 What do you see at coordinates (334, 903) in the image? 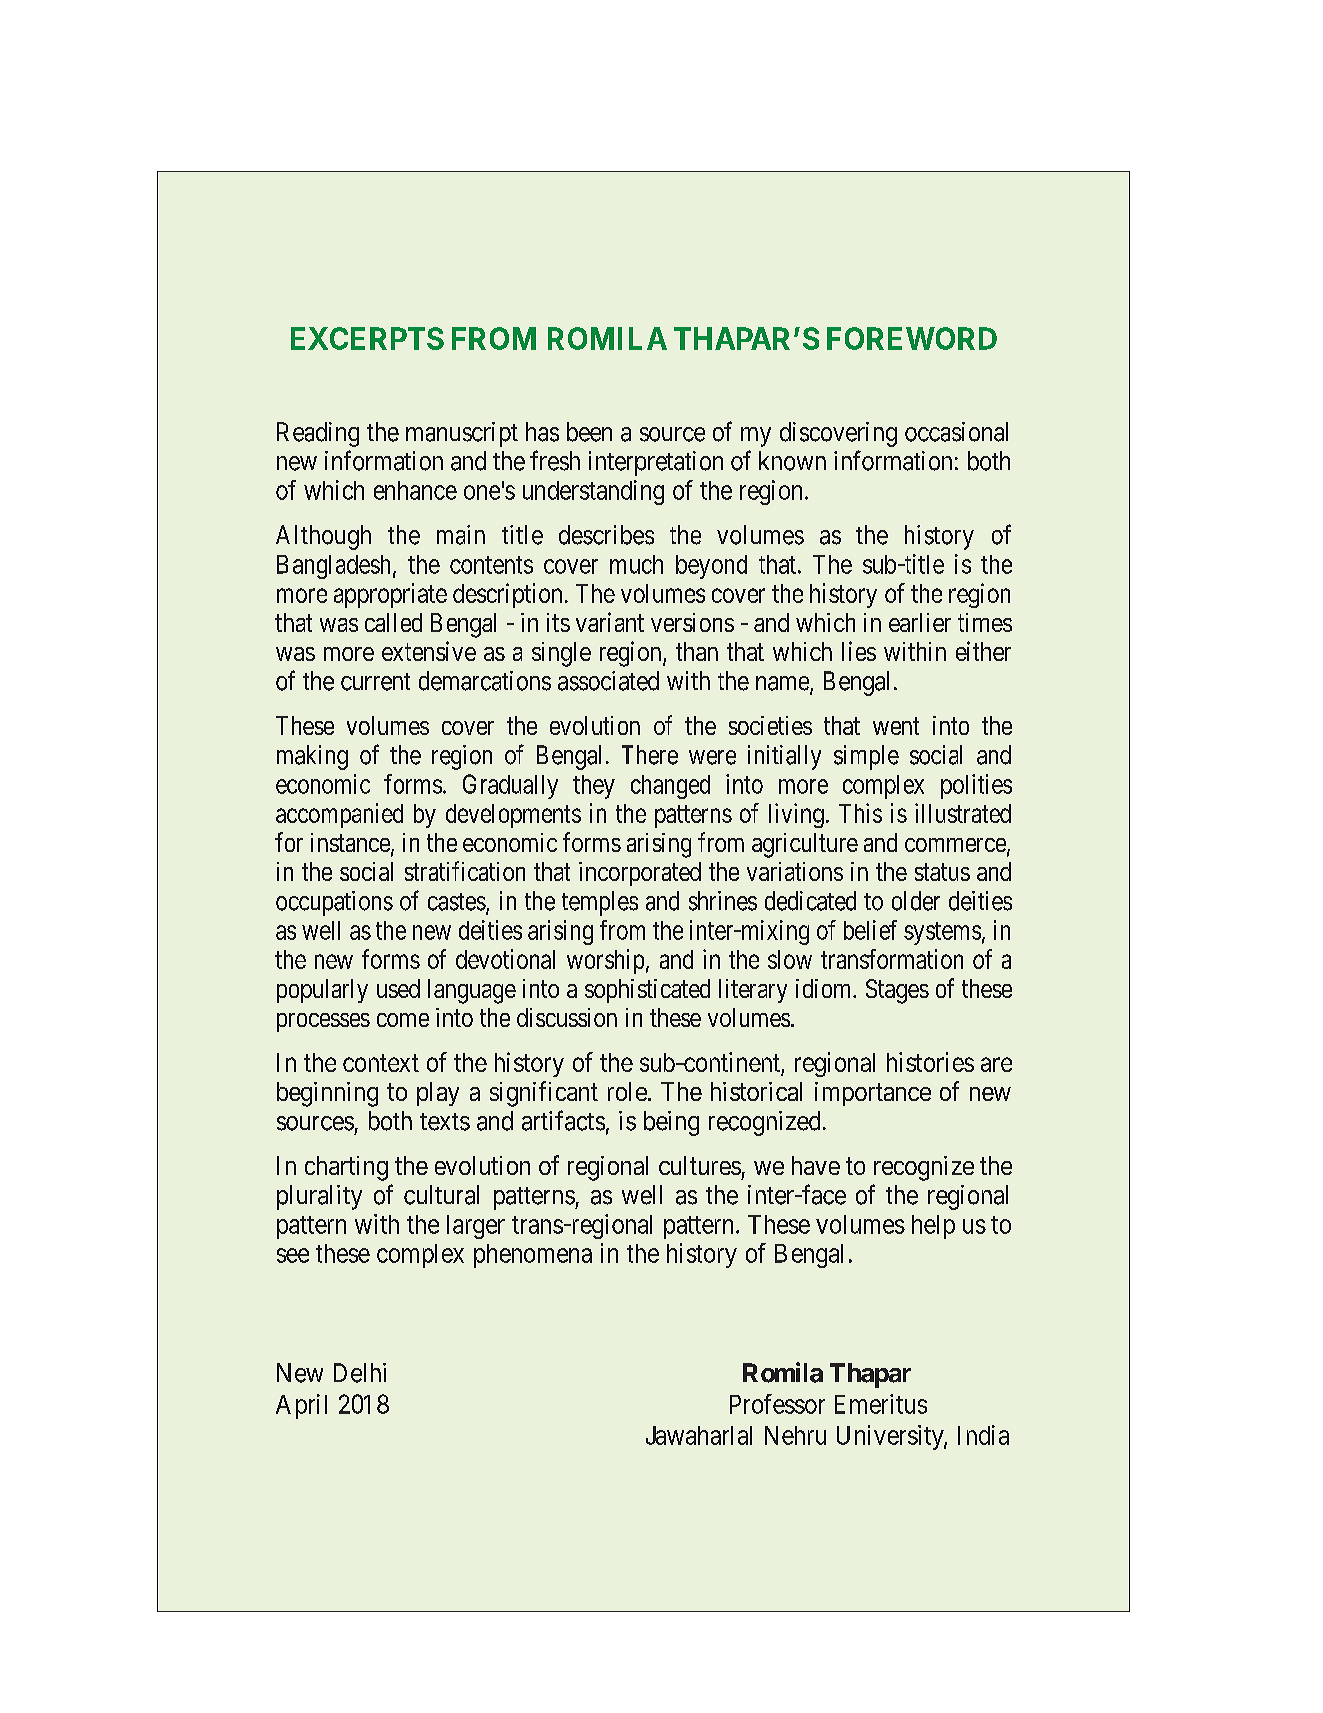
I see `occupations` at bounding box center [334, 903].
